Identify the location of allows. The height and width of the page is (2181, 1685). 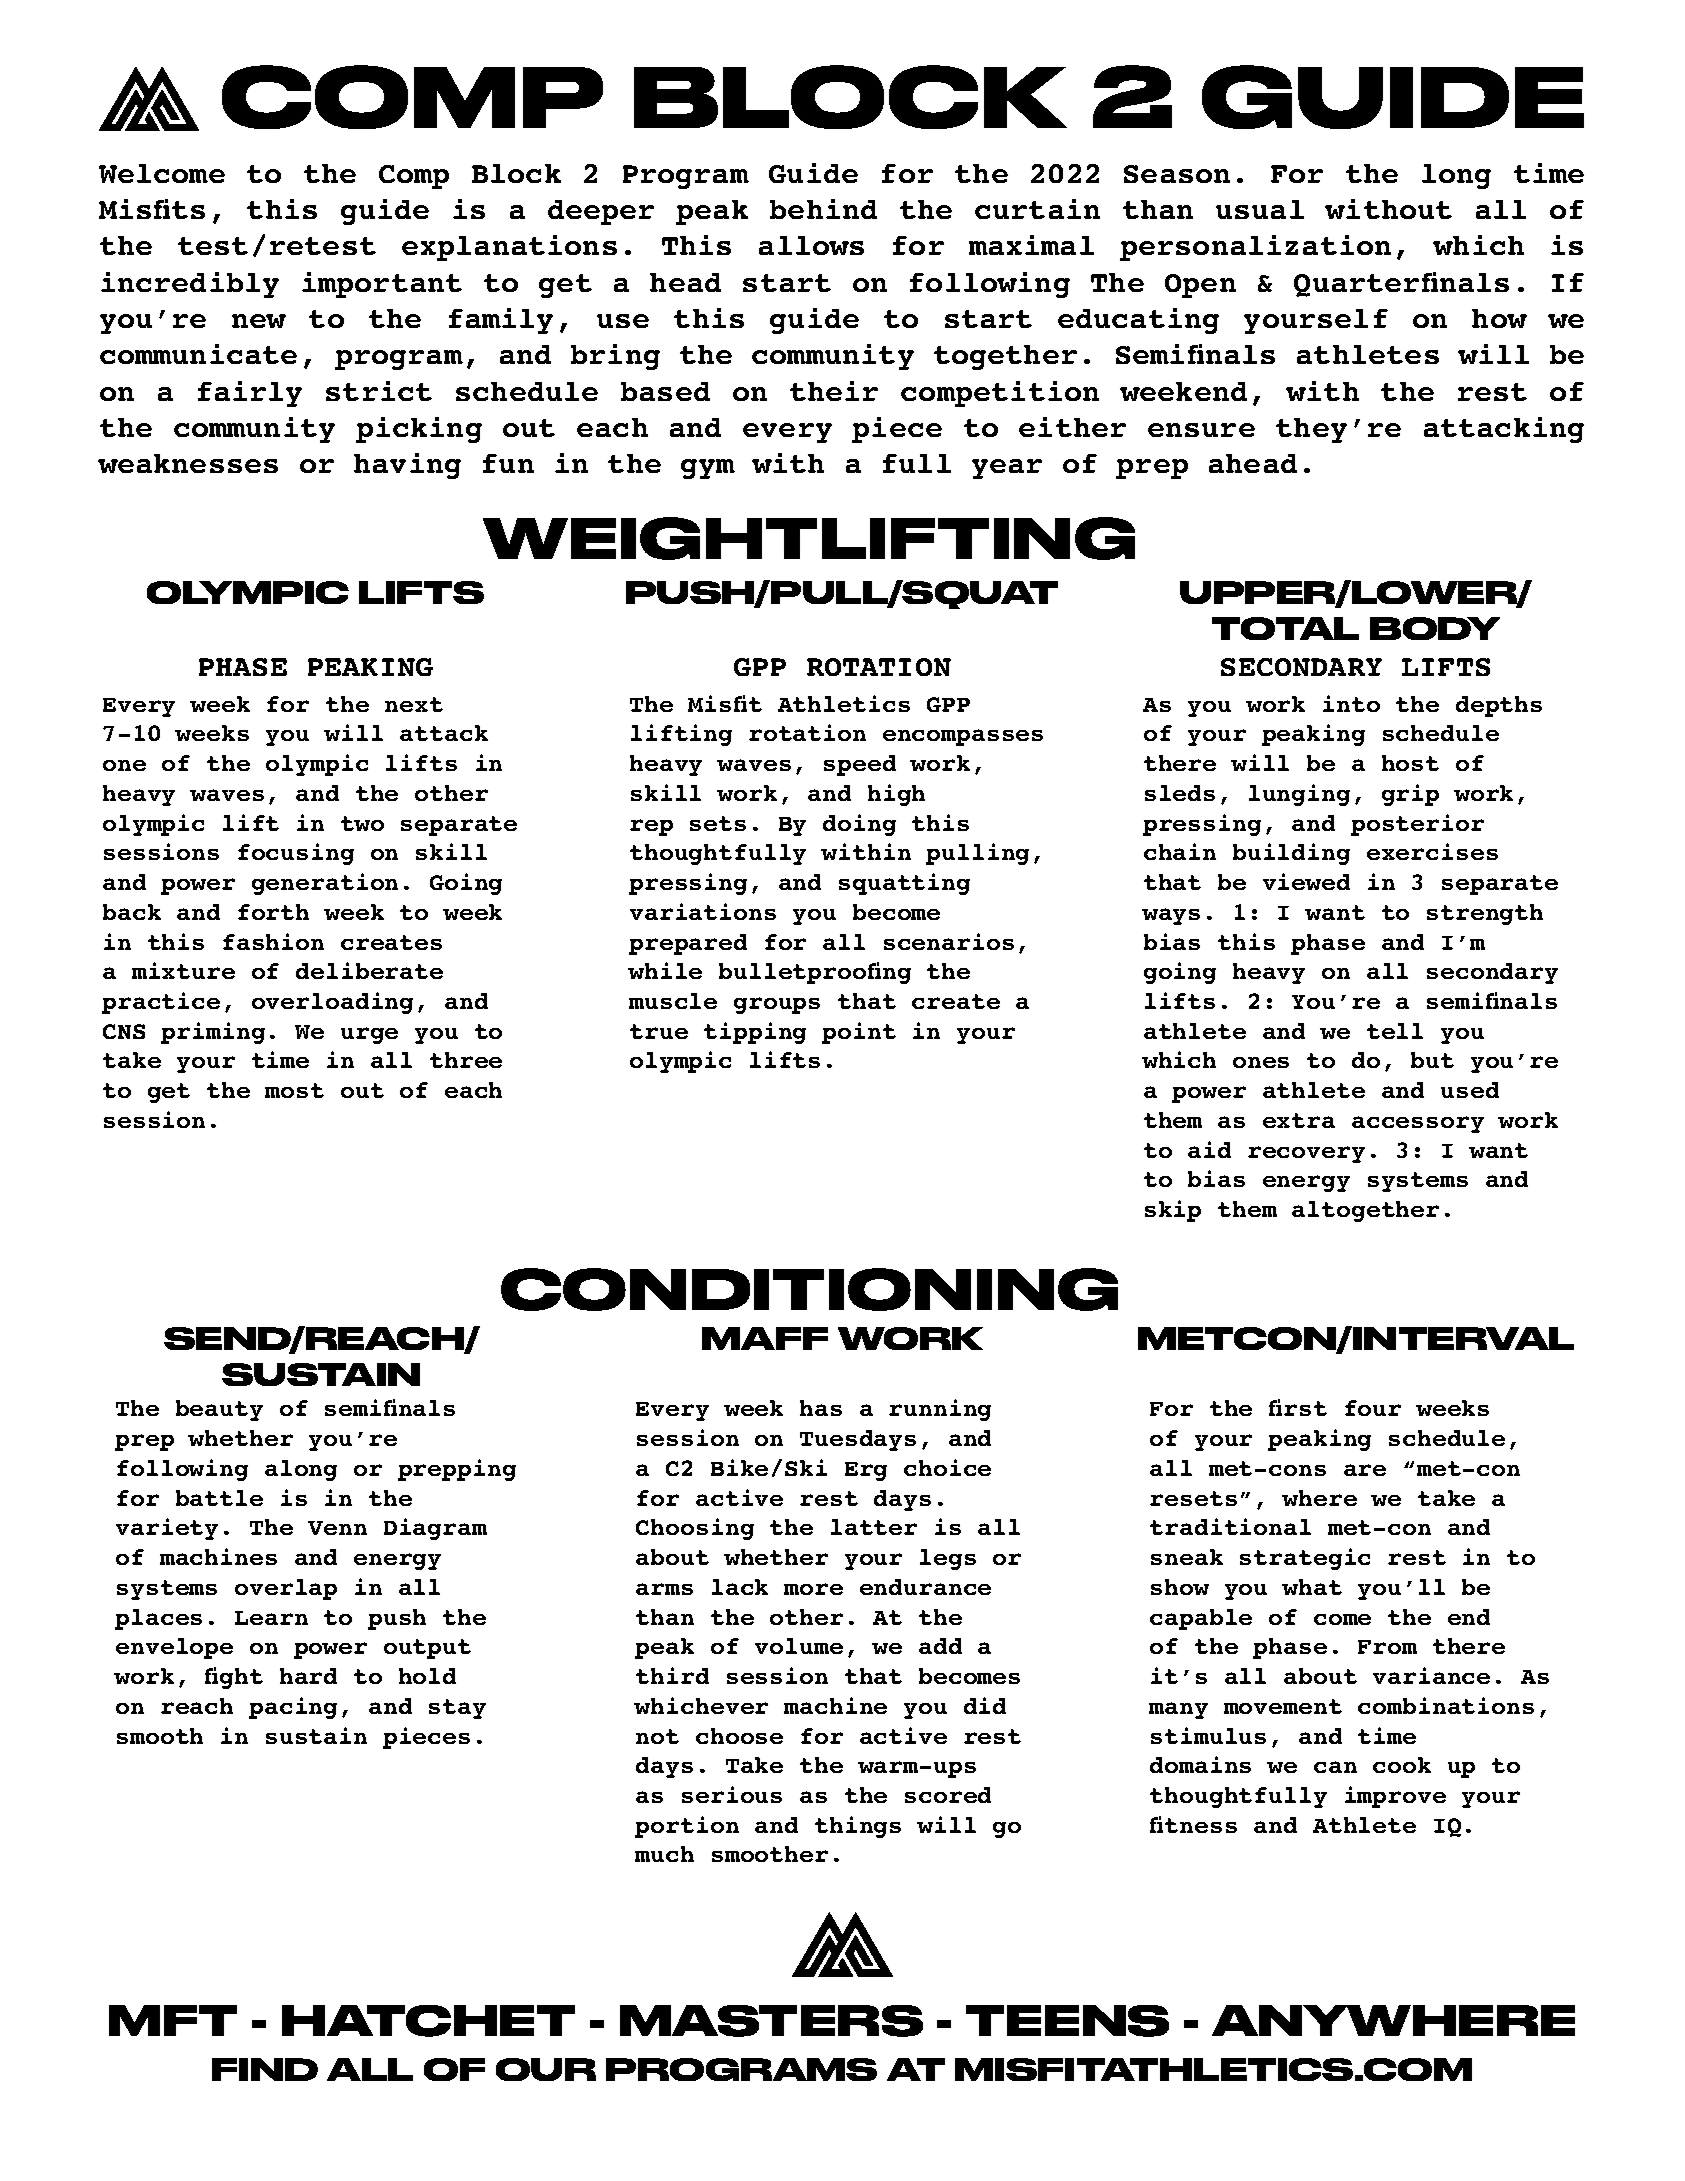
(811, 245).
